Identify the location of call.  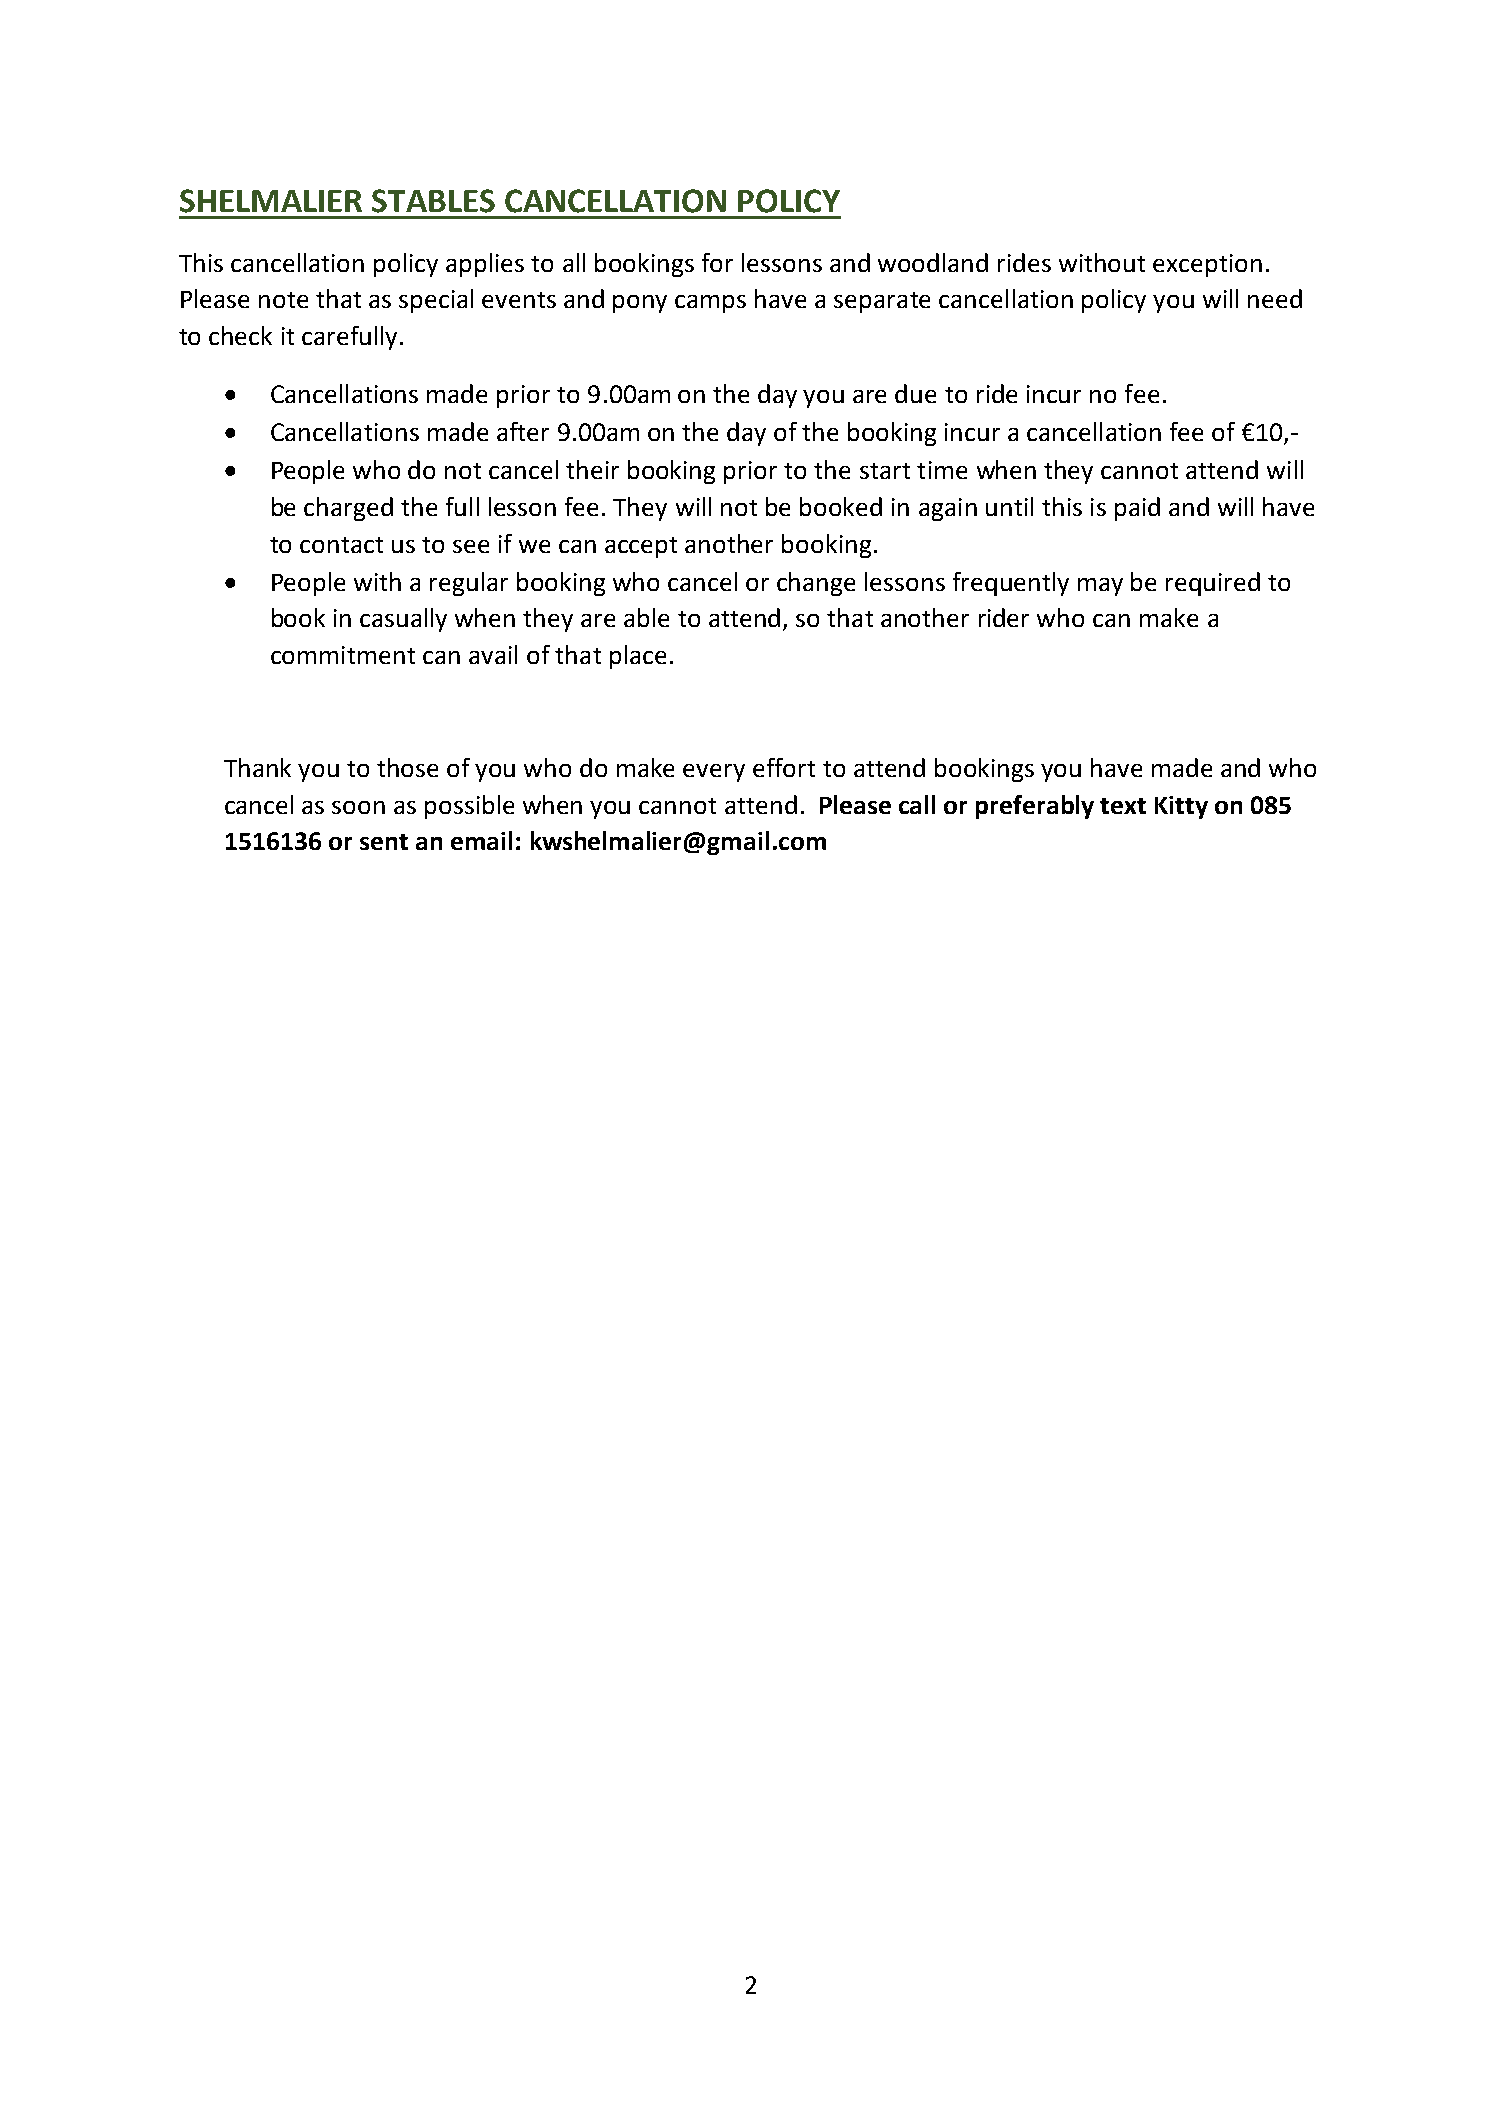
(917, 804).
